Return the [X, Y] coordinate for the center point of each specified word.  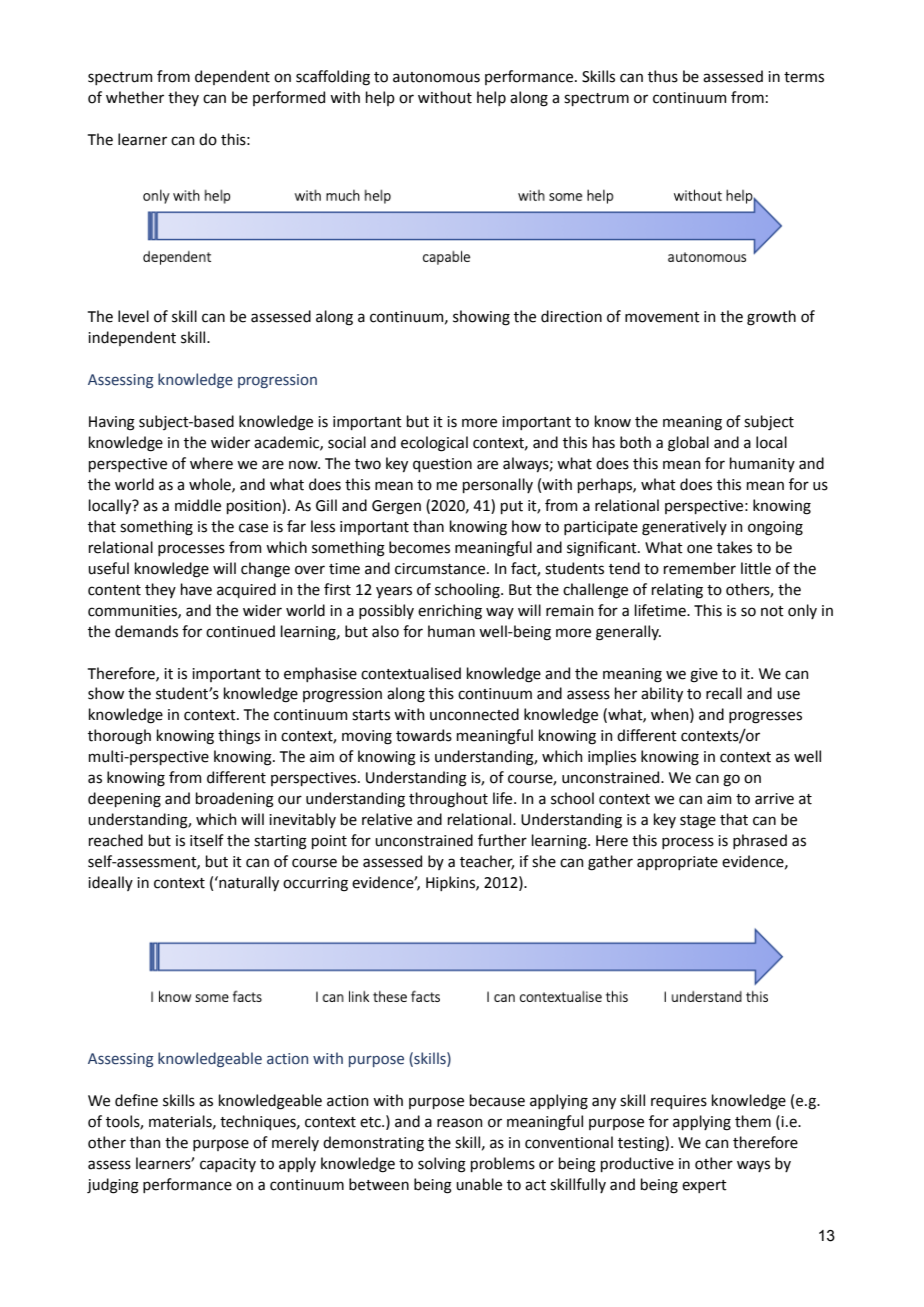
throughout [448, 800]
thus [663, 76]
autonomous [436, 77]
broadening [235, 800]
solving [442, 1165]
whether [135, 97]
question [442, 465]
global [688, 444]
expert [704, 1186]
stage [698, 822]
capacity [228, 1165]
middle [198, 505]
